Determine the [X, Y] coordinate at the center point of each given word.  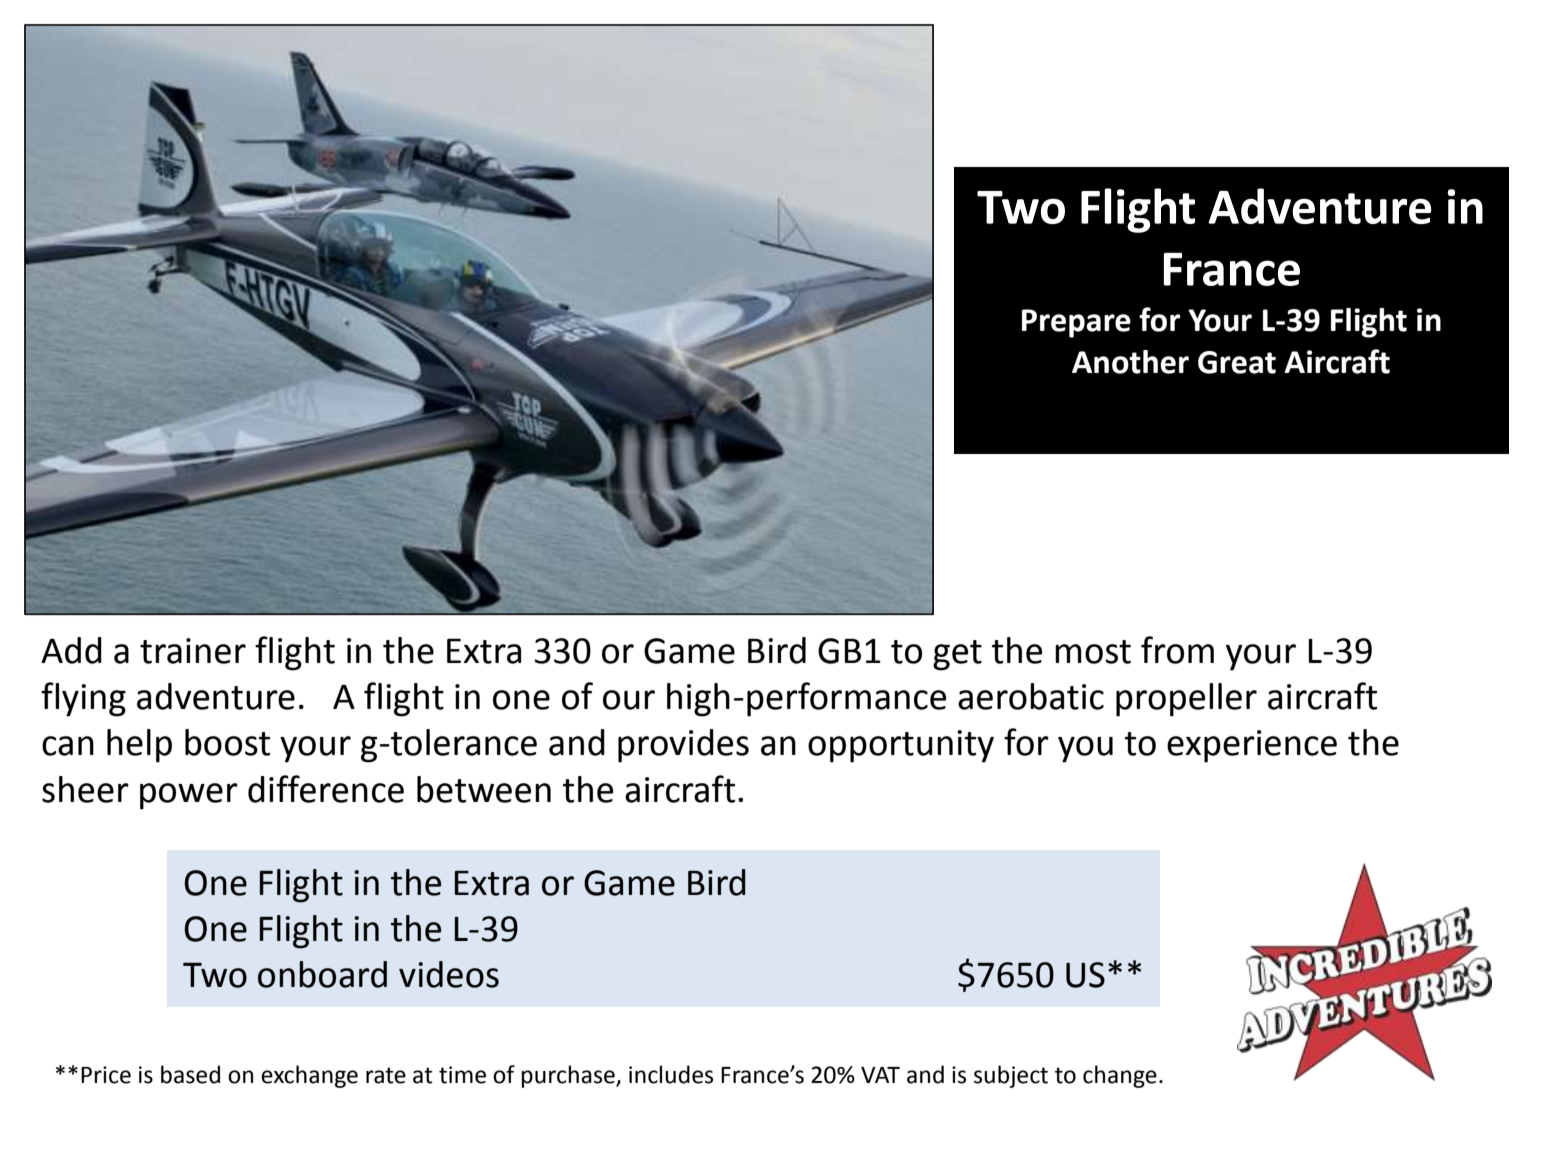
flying [83, 699]
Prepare [1076, 323]
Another [1130, 362]
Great [1237, 362]
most [1093, 652]
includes [671, 1074]
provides [683, 746]
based [190, 1074]
